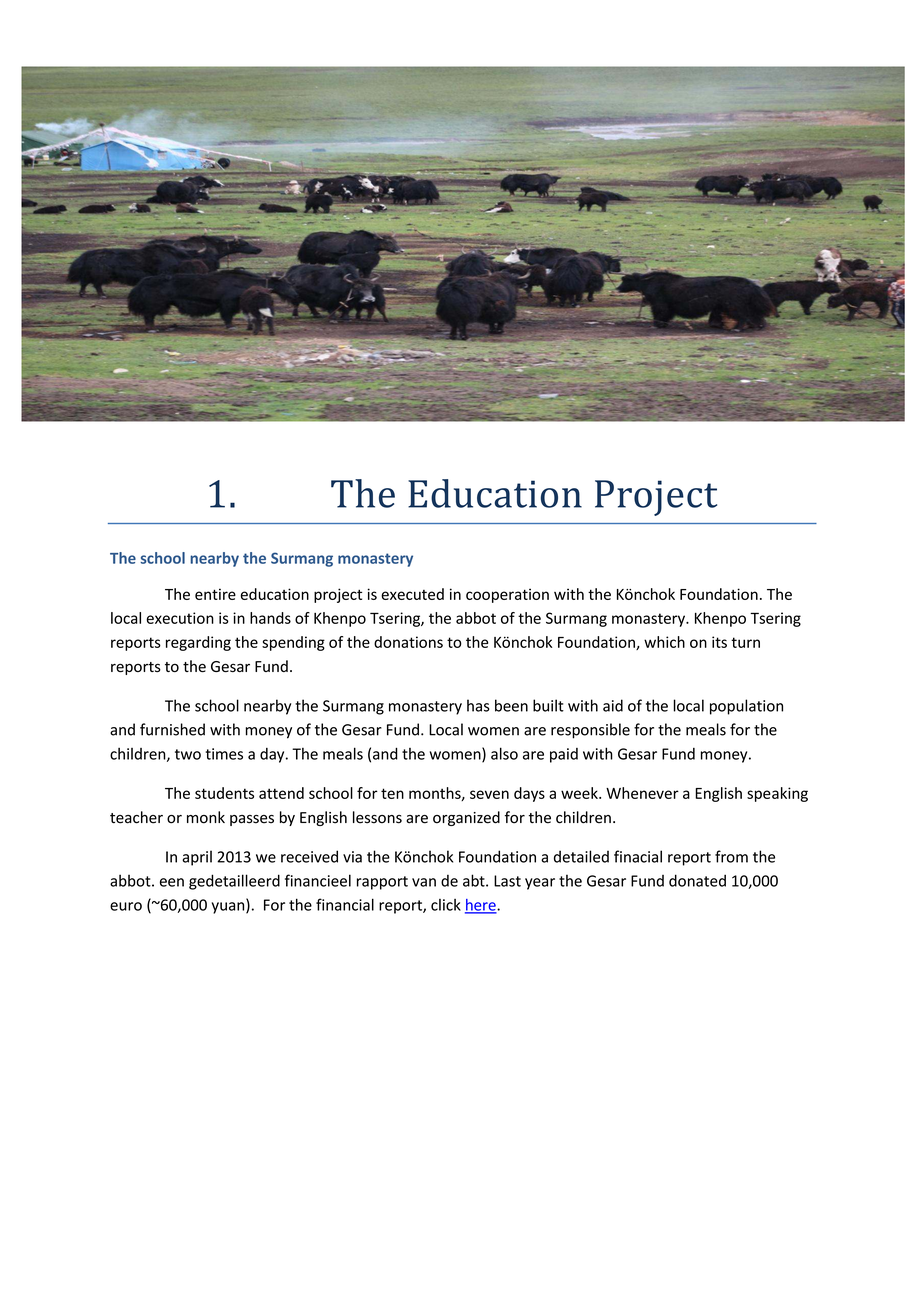 The image size is (924, 1308). Describe the element at coordinates (188, 754) in the document. I see `two` at that location.
